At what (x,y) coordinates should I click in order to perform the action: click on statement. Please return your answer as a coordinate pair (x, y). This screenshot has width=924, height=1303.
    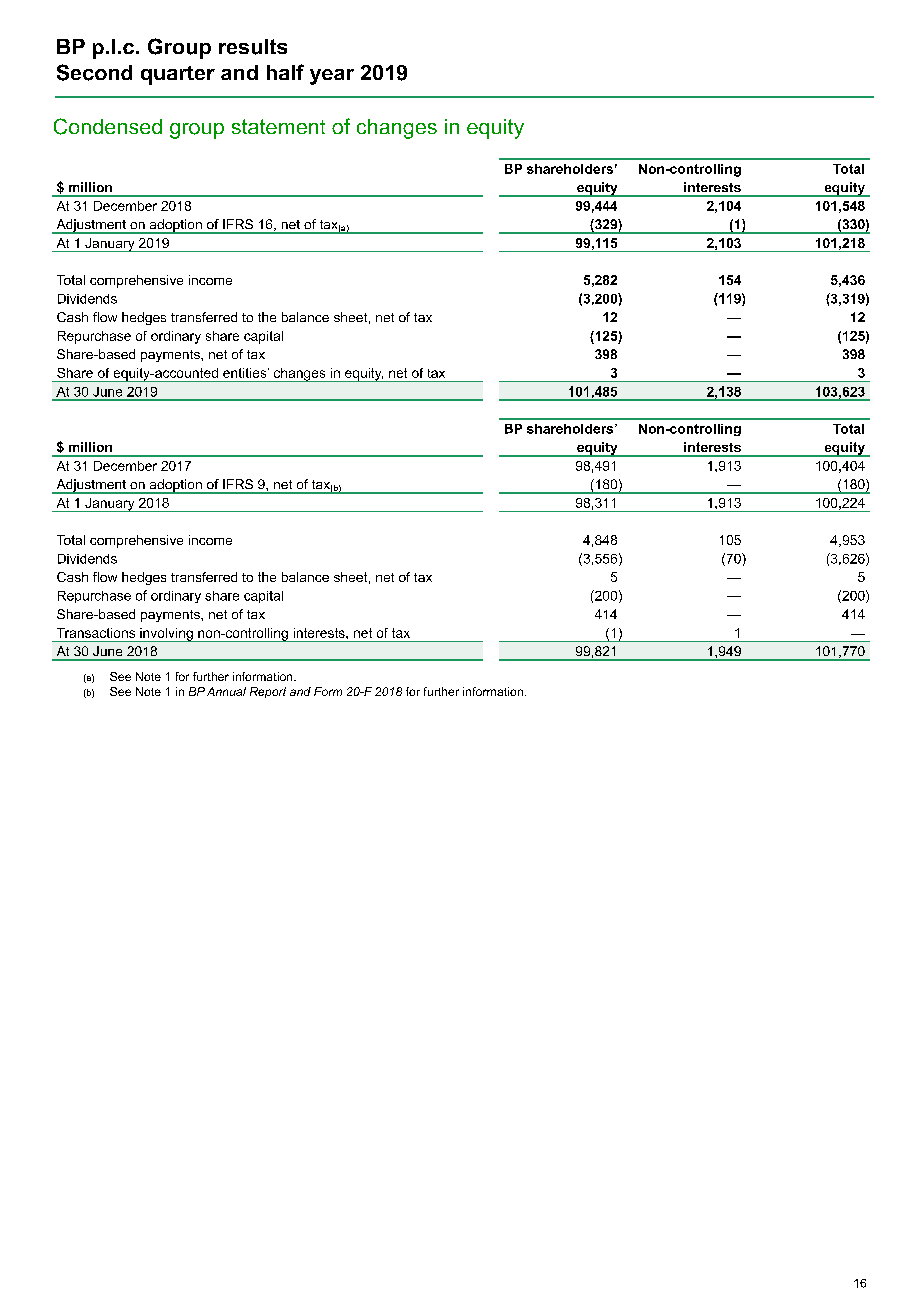
    Looking at the image, I should click on (278, 126).
